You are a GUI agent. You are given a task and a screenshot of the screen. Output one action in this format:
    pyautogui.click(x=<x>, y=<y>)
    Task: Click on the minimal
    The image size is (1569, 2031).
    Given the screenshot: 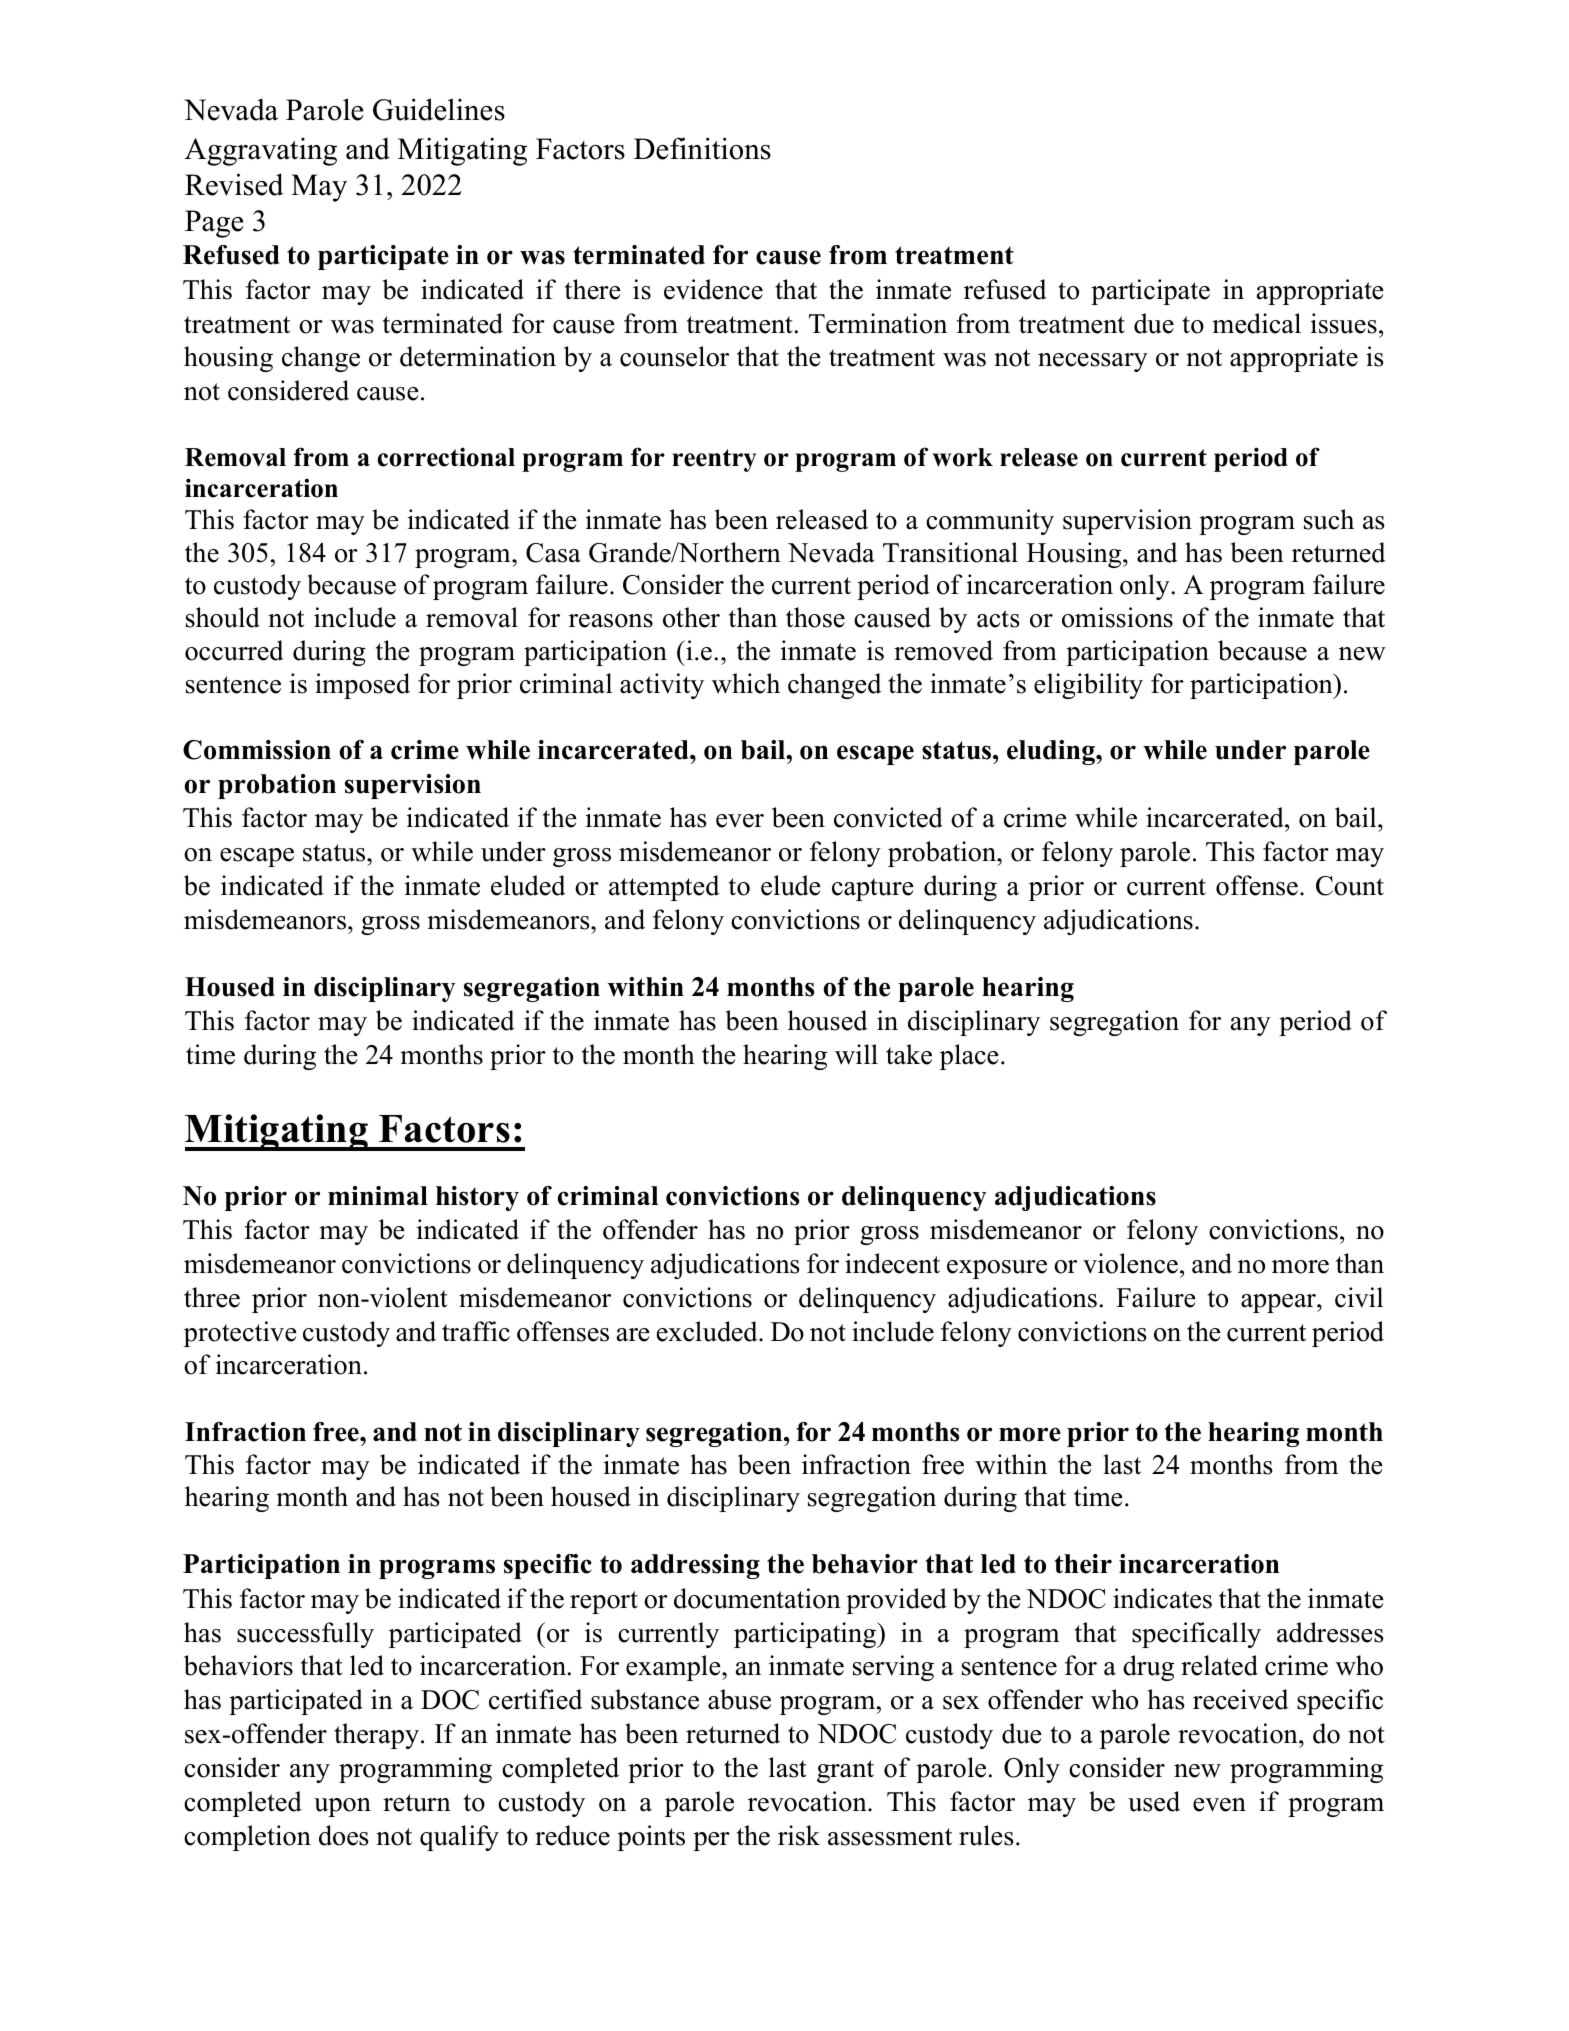 What is the action you would take?
    pyautogui.click(x=378, y=1195)
